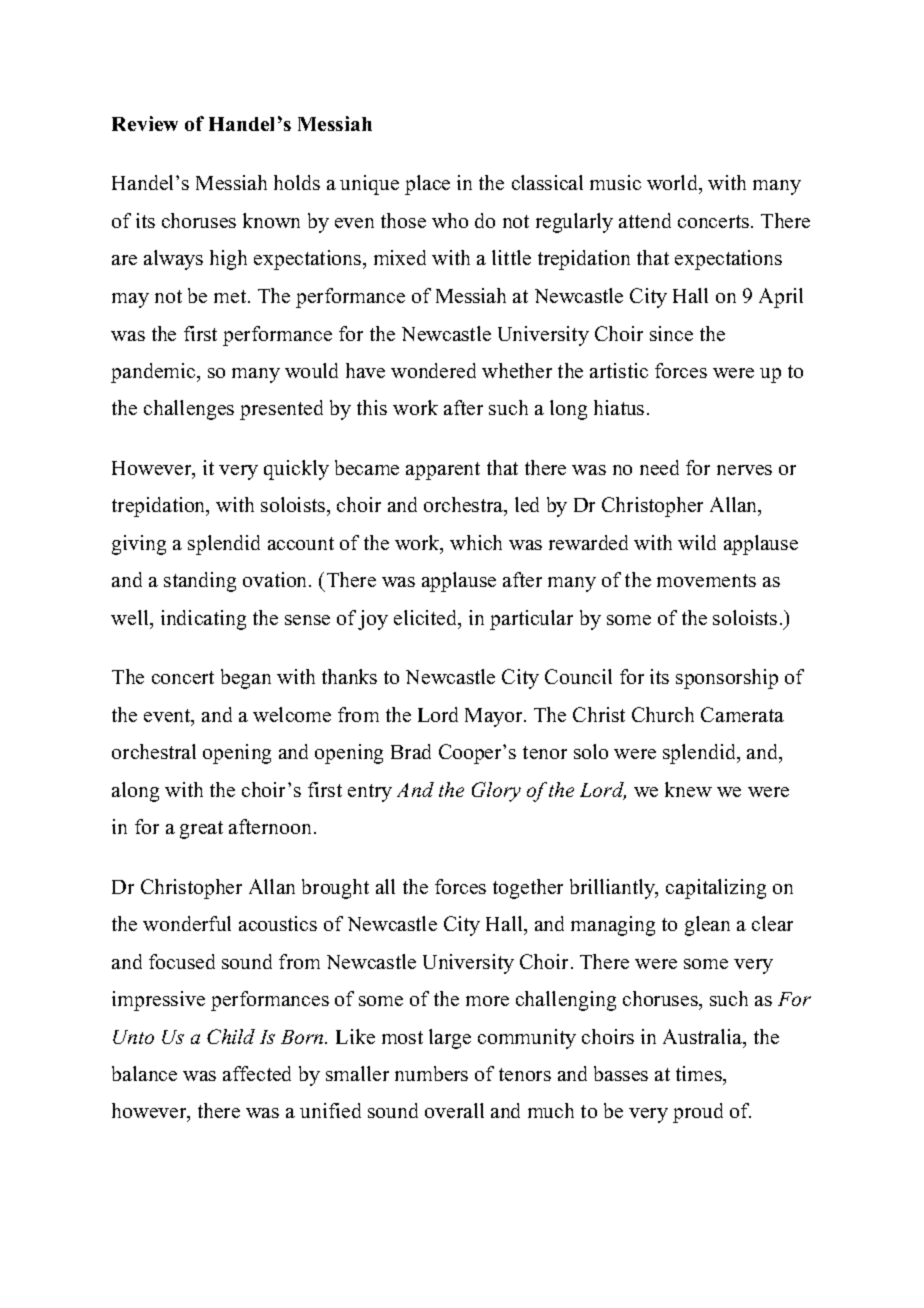 The height and width of the image is (1308, 924). I want to click on numbers, so click(431, 1073).
